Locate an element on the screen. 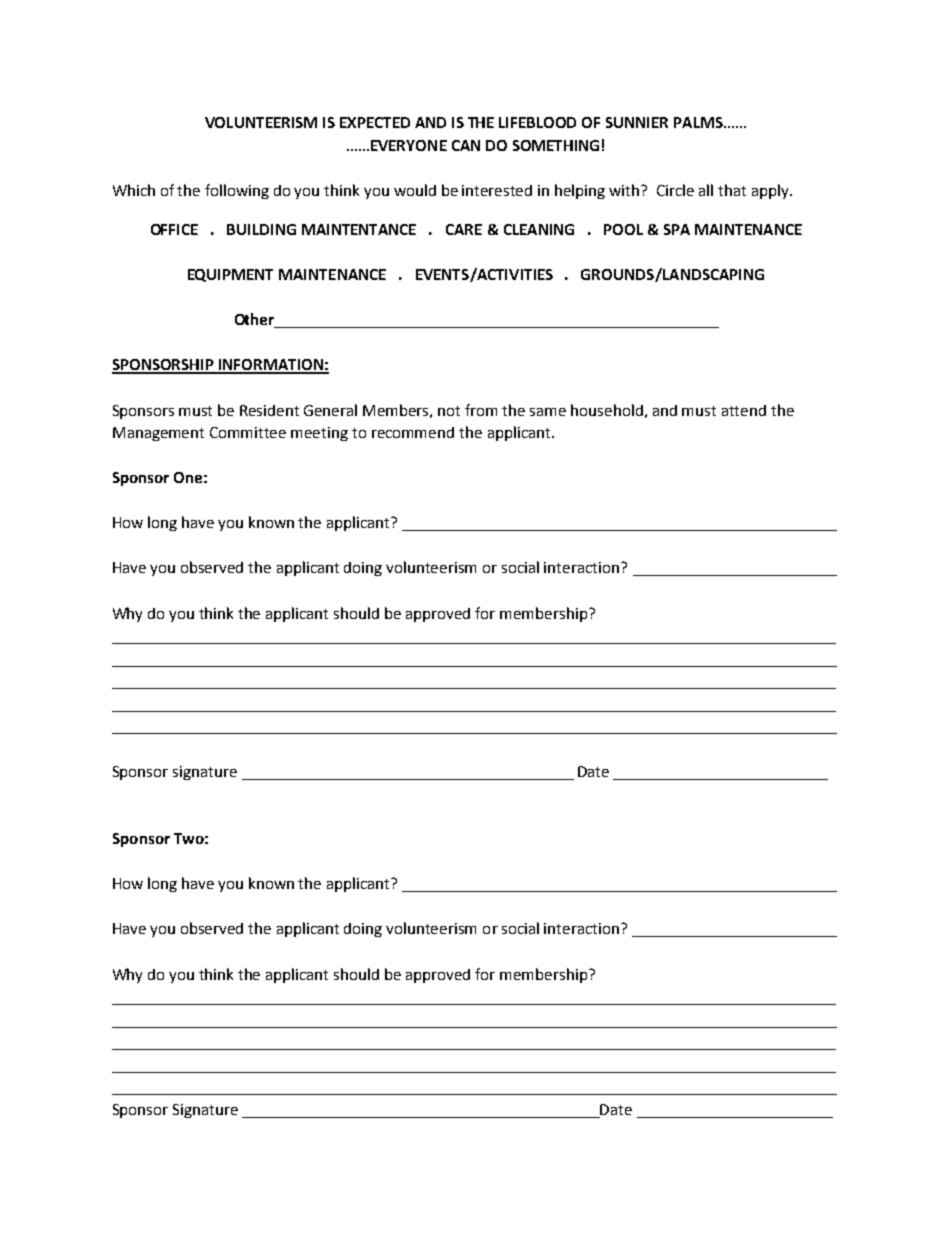 The image size is (952, 1233). INFORMATION is located at coordinates (271, 366).
